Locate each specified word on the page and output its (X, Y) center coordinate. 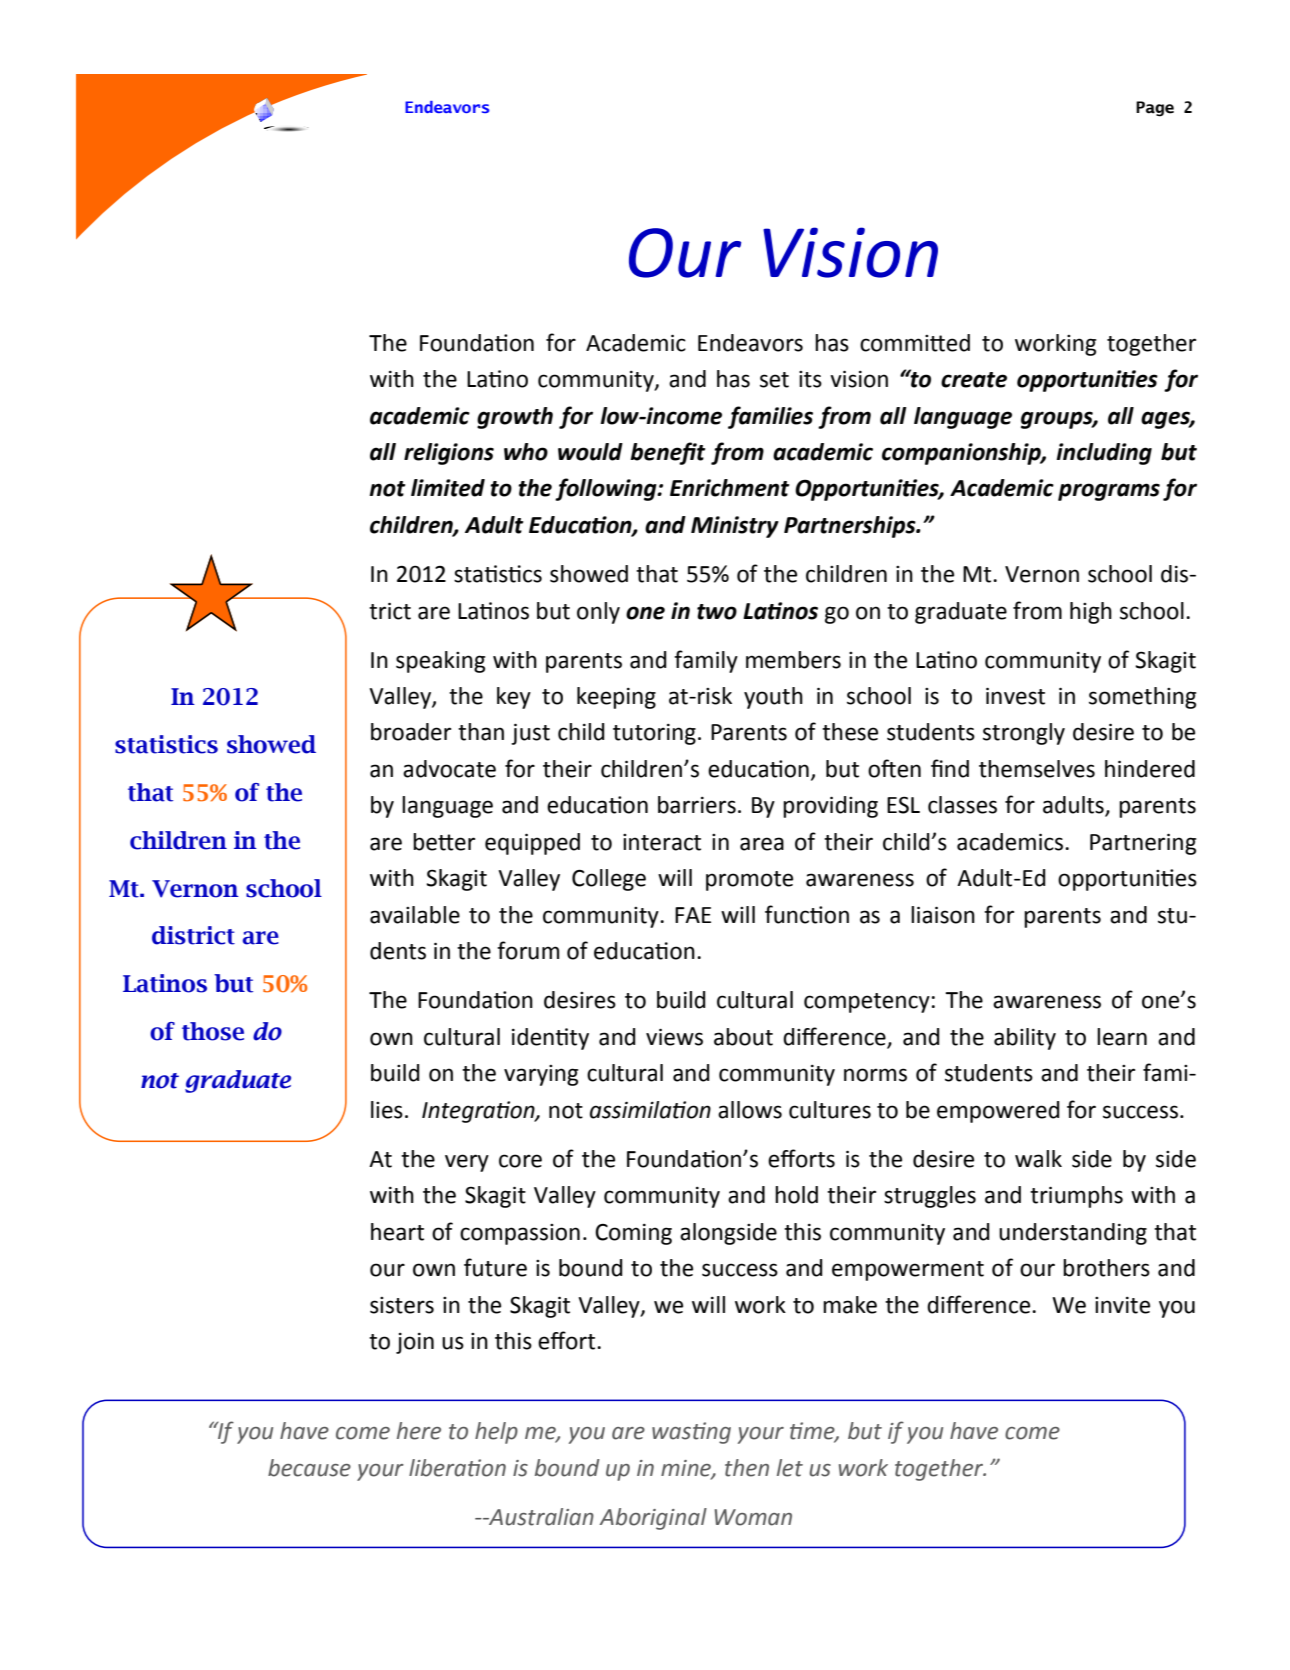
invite (1122, 1305)
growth (515, 418)
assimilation (650, 1110)
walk (1038, 1159)
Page (1155, 109)
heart (397, 1232)
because (309, 1468)
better (444, 842)
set (774, 380)
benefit (668, 453)
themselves (1037, 769)
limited (448, 488)
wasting (691, 1433)
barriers (697, 805)
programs (1109, 492)
